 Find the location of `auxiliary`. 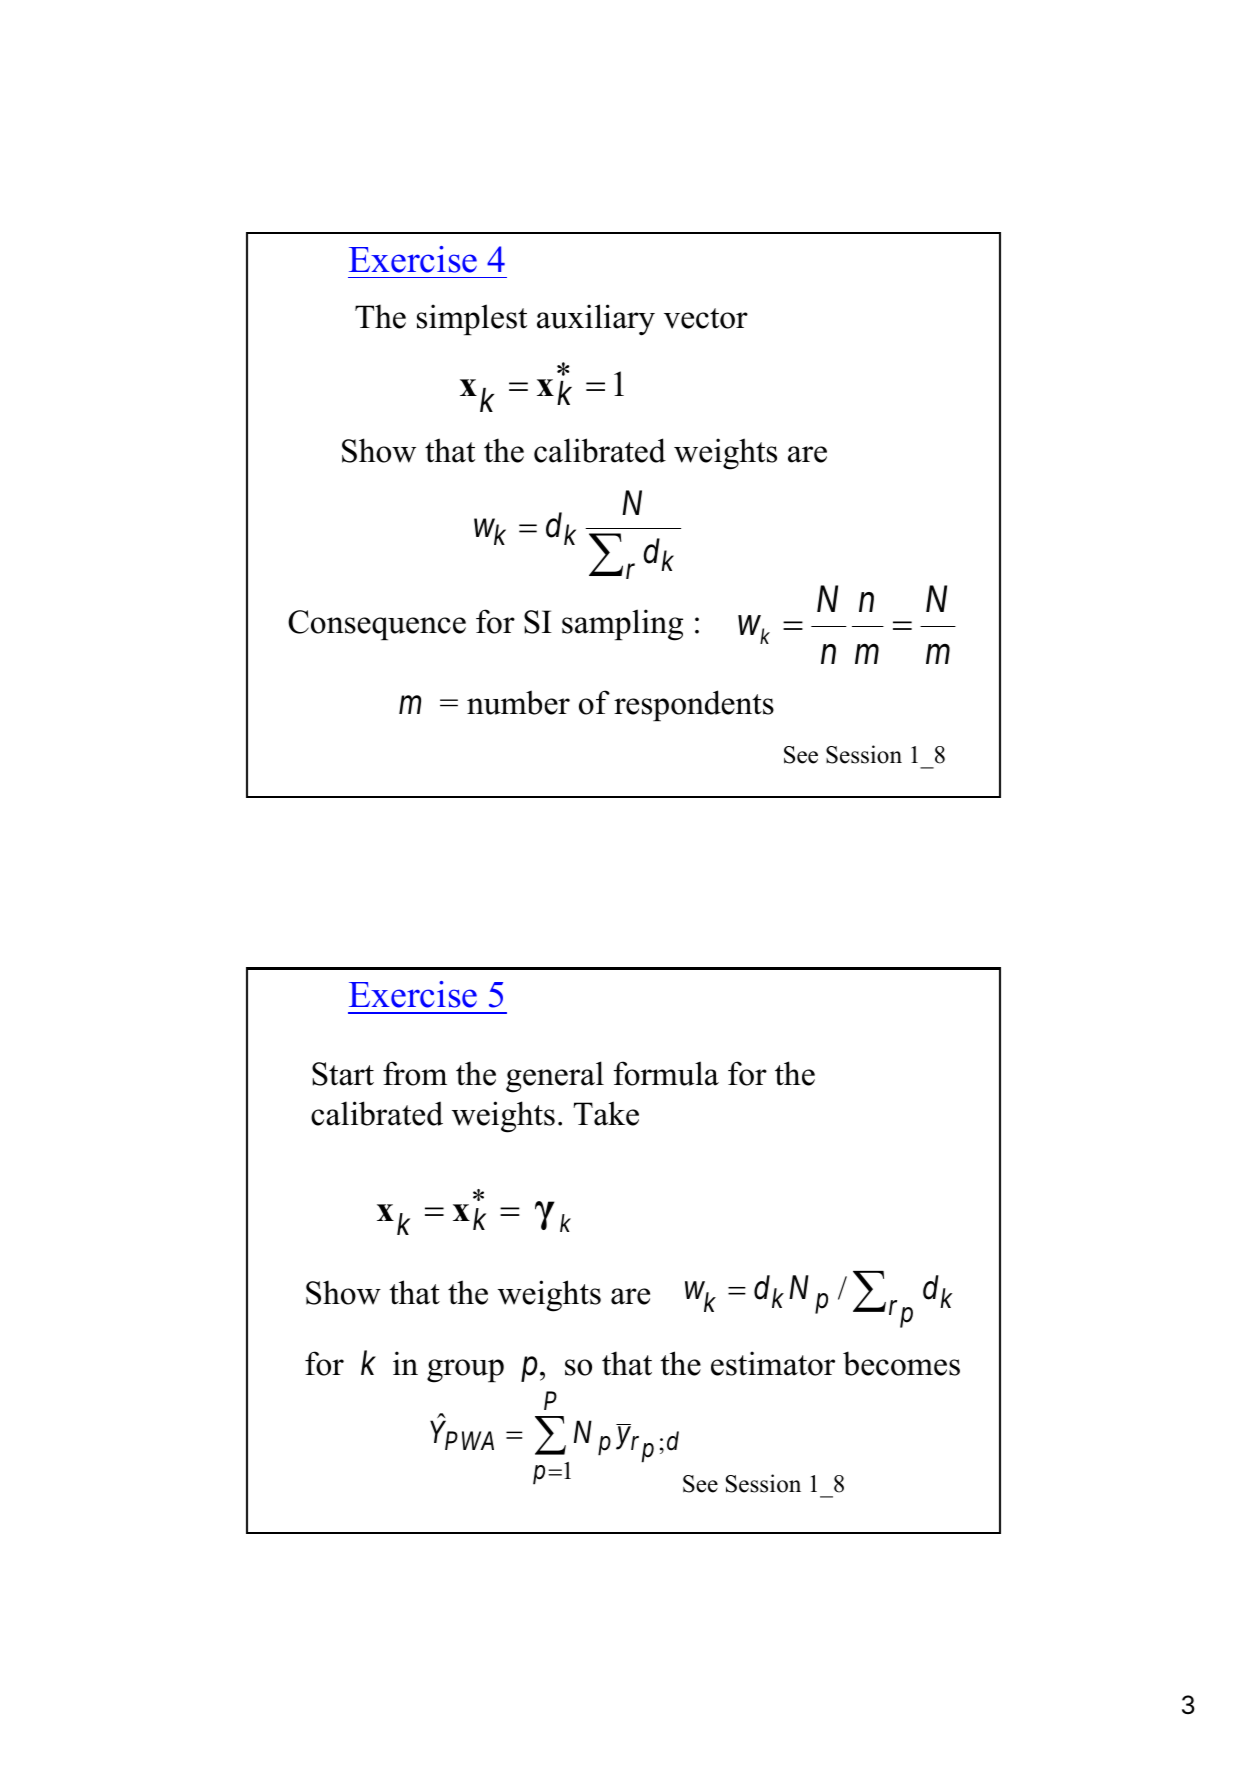

auxiliary is located at coordinates (596, 320).
